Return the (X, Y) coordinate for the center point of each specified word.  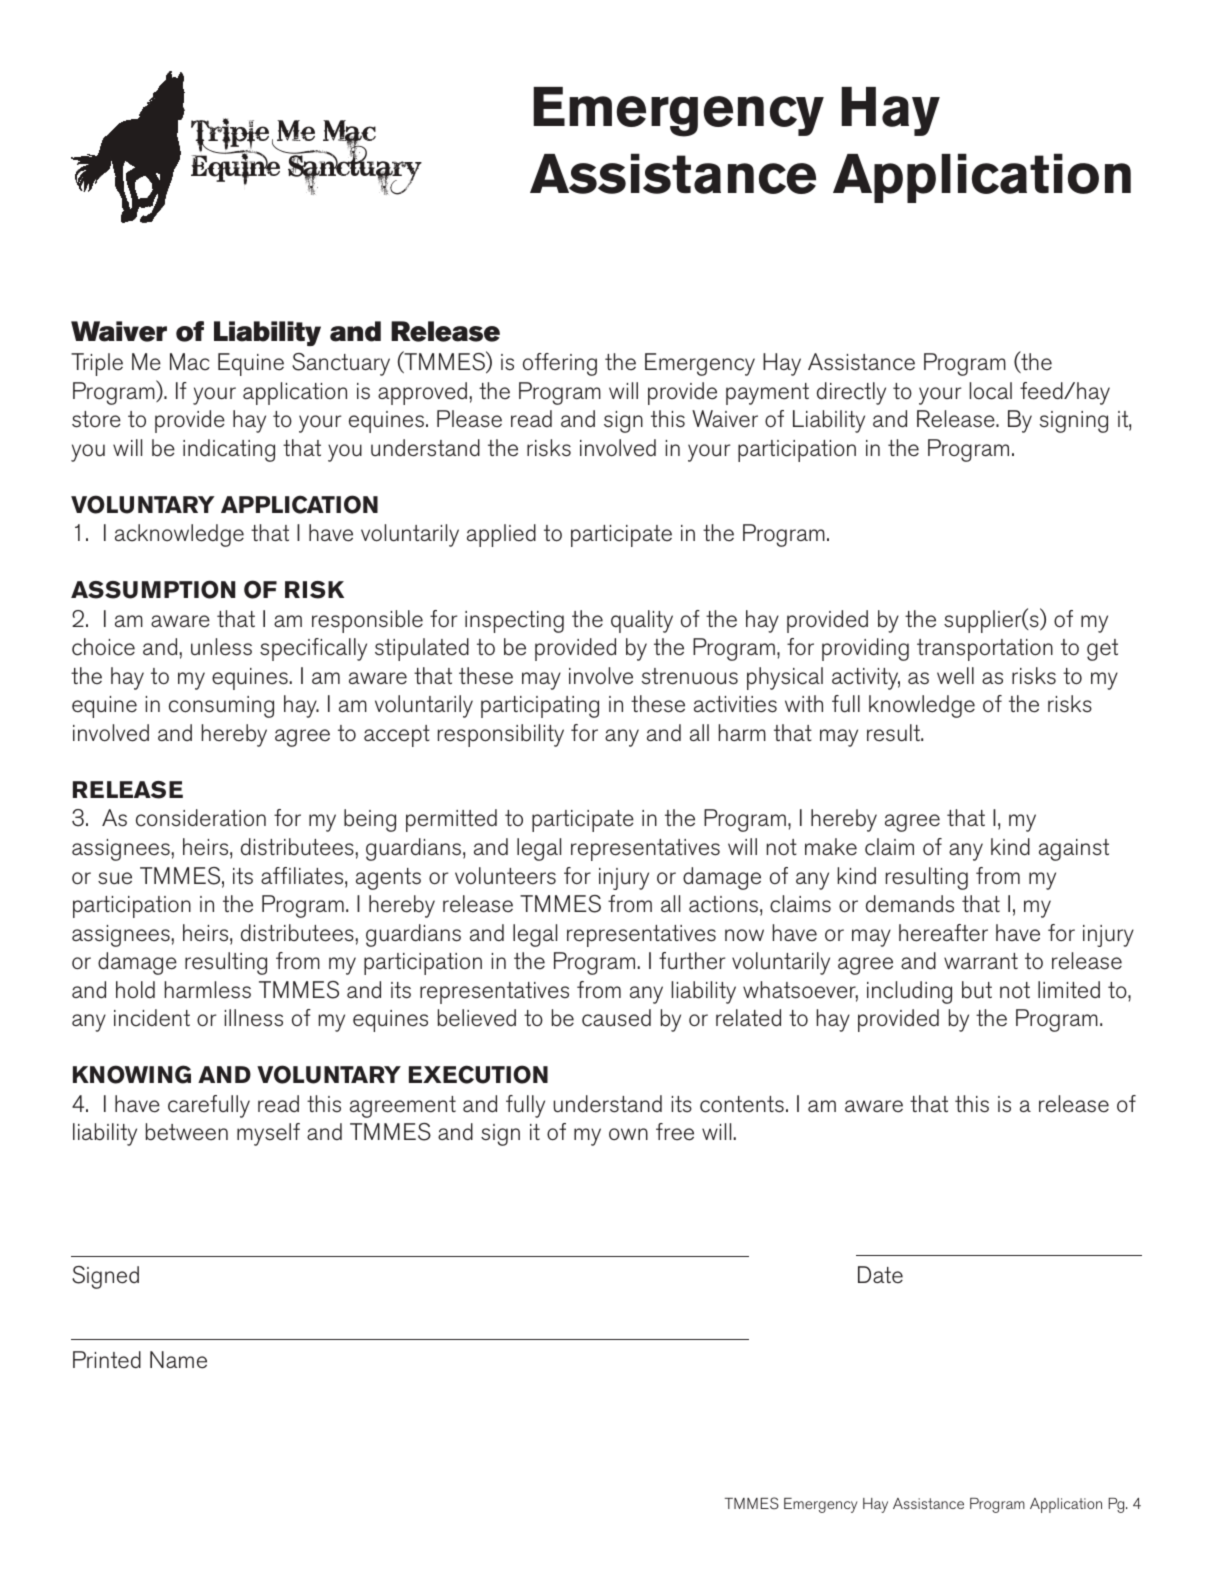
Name (178, 1360)
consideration (201, 818)
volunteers (505, 876)
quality (642, 621)
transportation (985, 650)
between (187, 1132)
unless (221, 647)
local (991, 391)
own (628, 1134)
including (909, 992)
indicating (229, 450)
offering (560, 364)
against (1074, 850)
